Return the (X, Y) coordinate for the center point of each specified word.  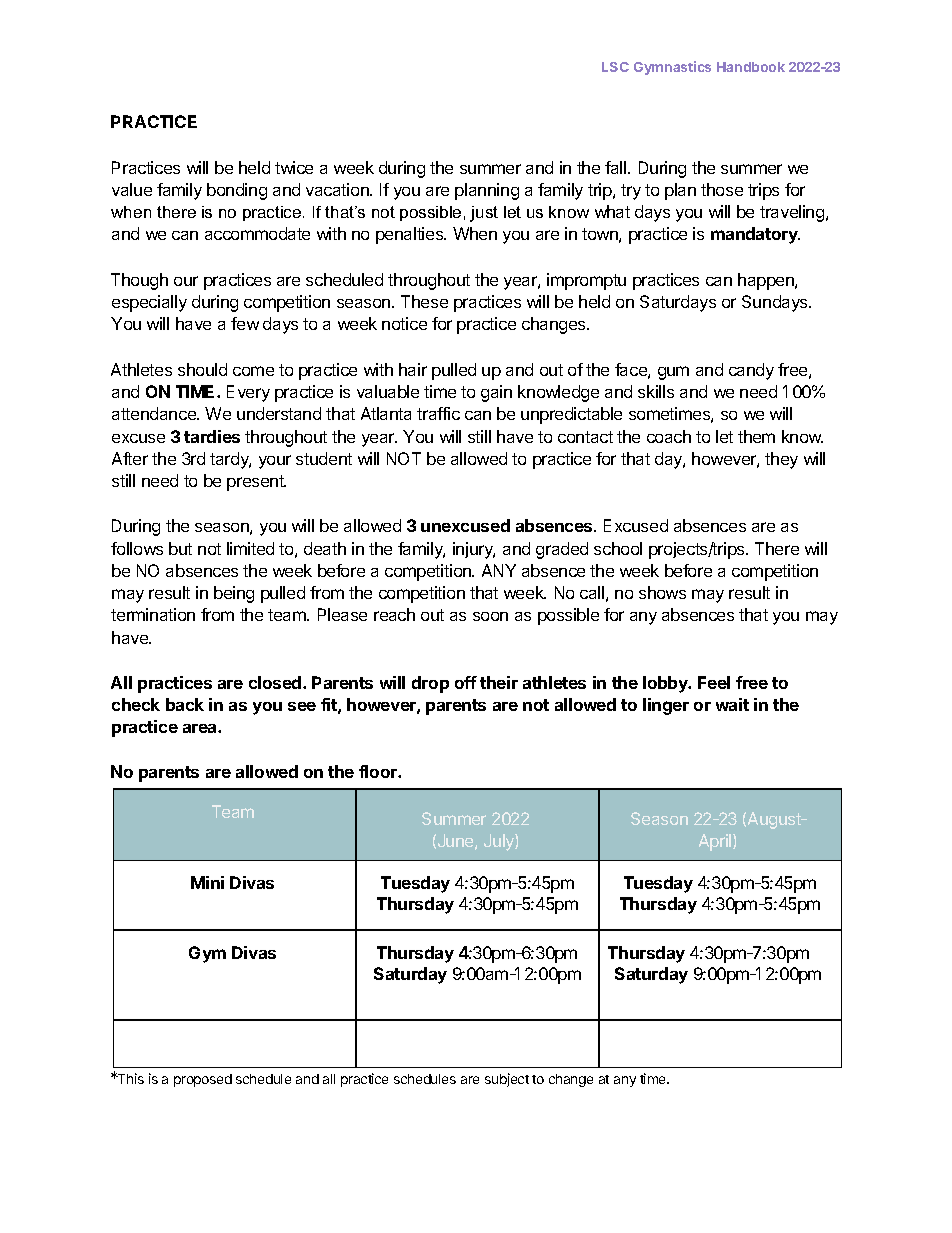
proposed (203, 1080)
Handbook (751, 67)
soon (490, 616)
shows (662, 592)
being (234, 594)
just (484, 214)
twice (294, 167)
